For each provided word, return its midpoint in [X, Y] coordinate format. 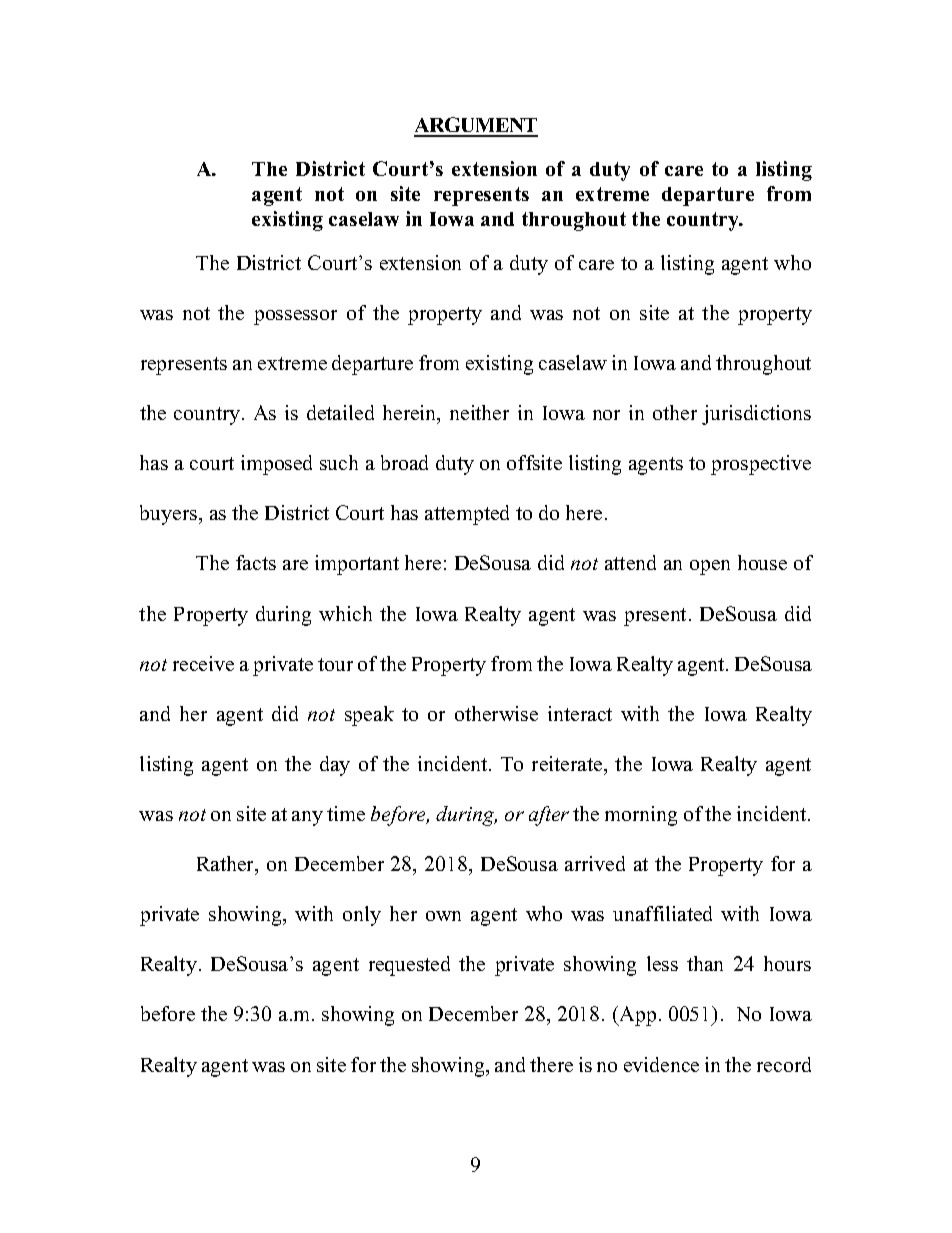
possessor [295, 317]
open [710, 567]
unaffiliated [662, 913]
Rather [227, 865]
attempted [467, 515]
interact [580, 713]
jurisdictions [756, 415]
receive [203, 663]
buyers [170, 515]
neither [479, 412]
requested [409, 966]
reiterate [568, 763]
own [443, 916]
